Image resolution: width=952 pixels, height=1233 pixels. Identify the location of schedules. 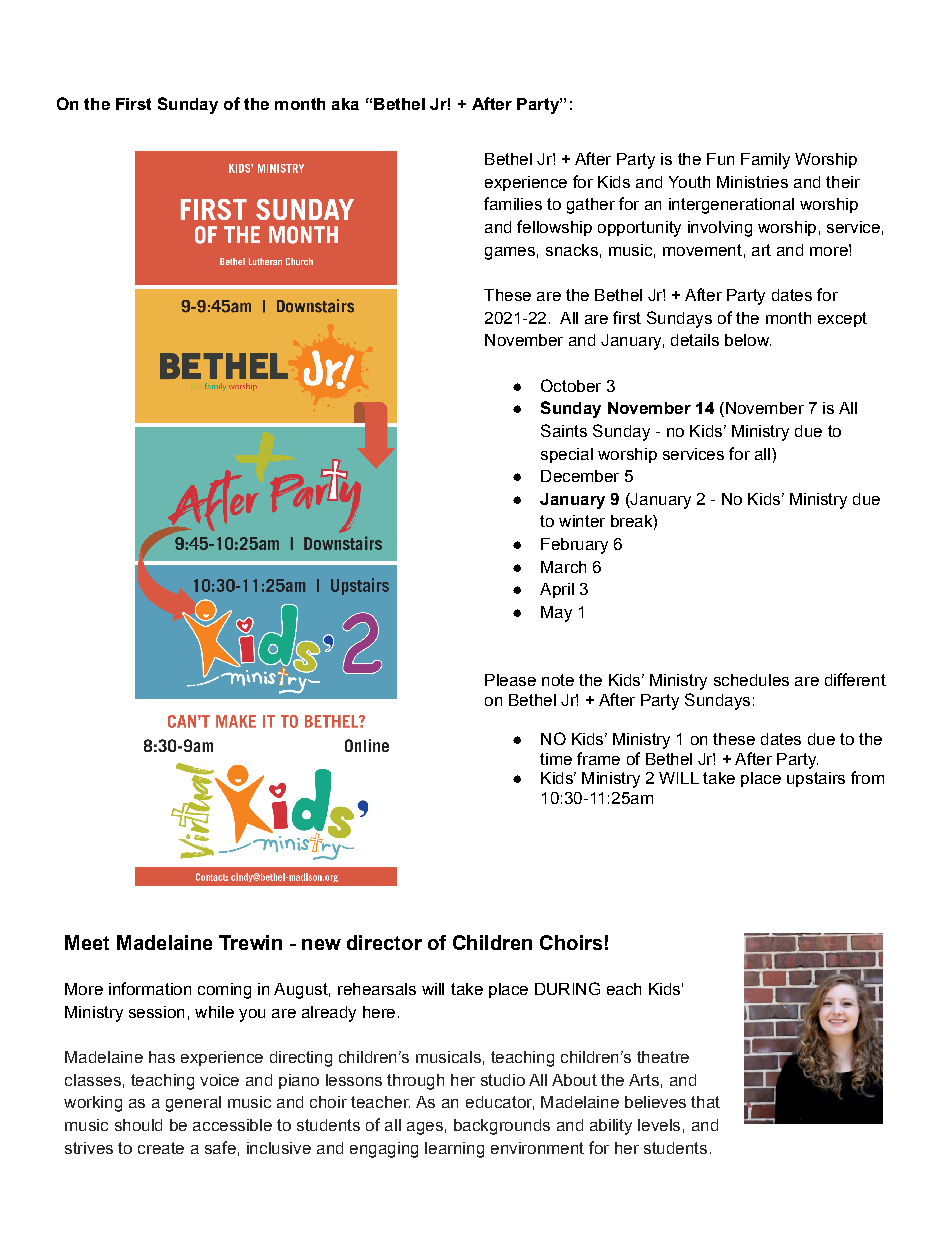
(751, 680).
